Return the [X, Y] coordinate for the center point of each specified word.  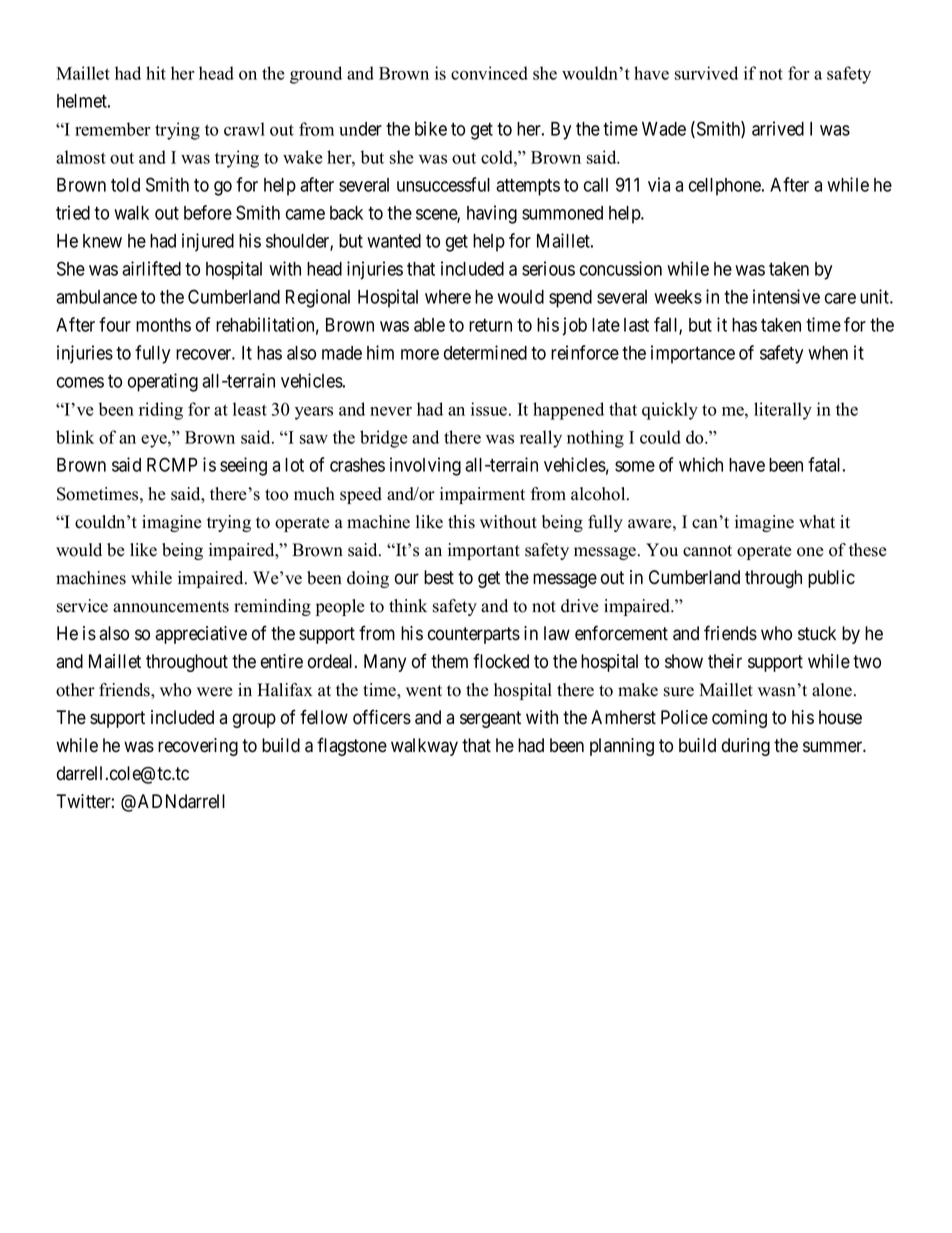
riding [161, 411]
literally [783, 411]
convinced [489, 73]
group [254, 720]
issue [490, 409]
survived [706, 73]
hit [156, 73]
